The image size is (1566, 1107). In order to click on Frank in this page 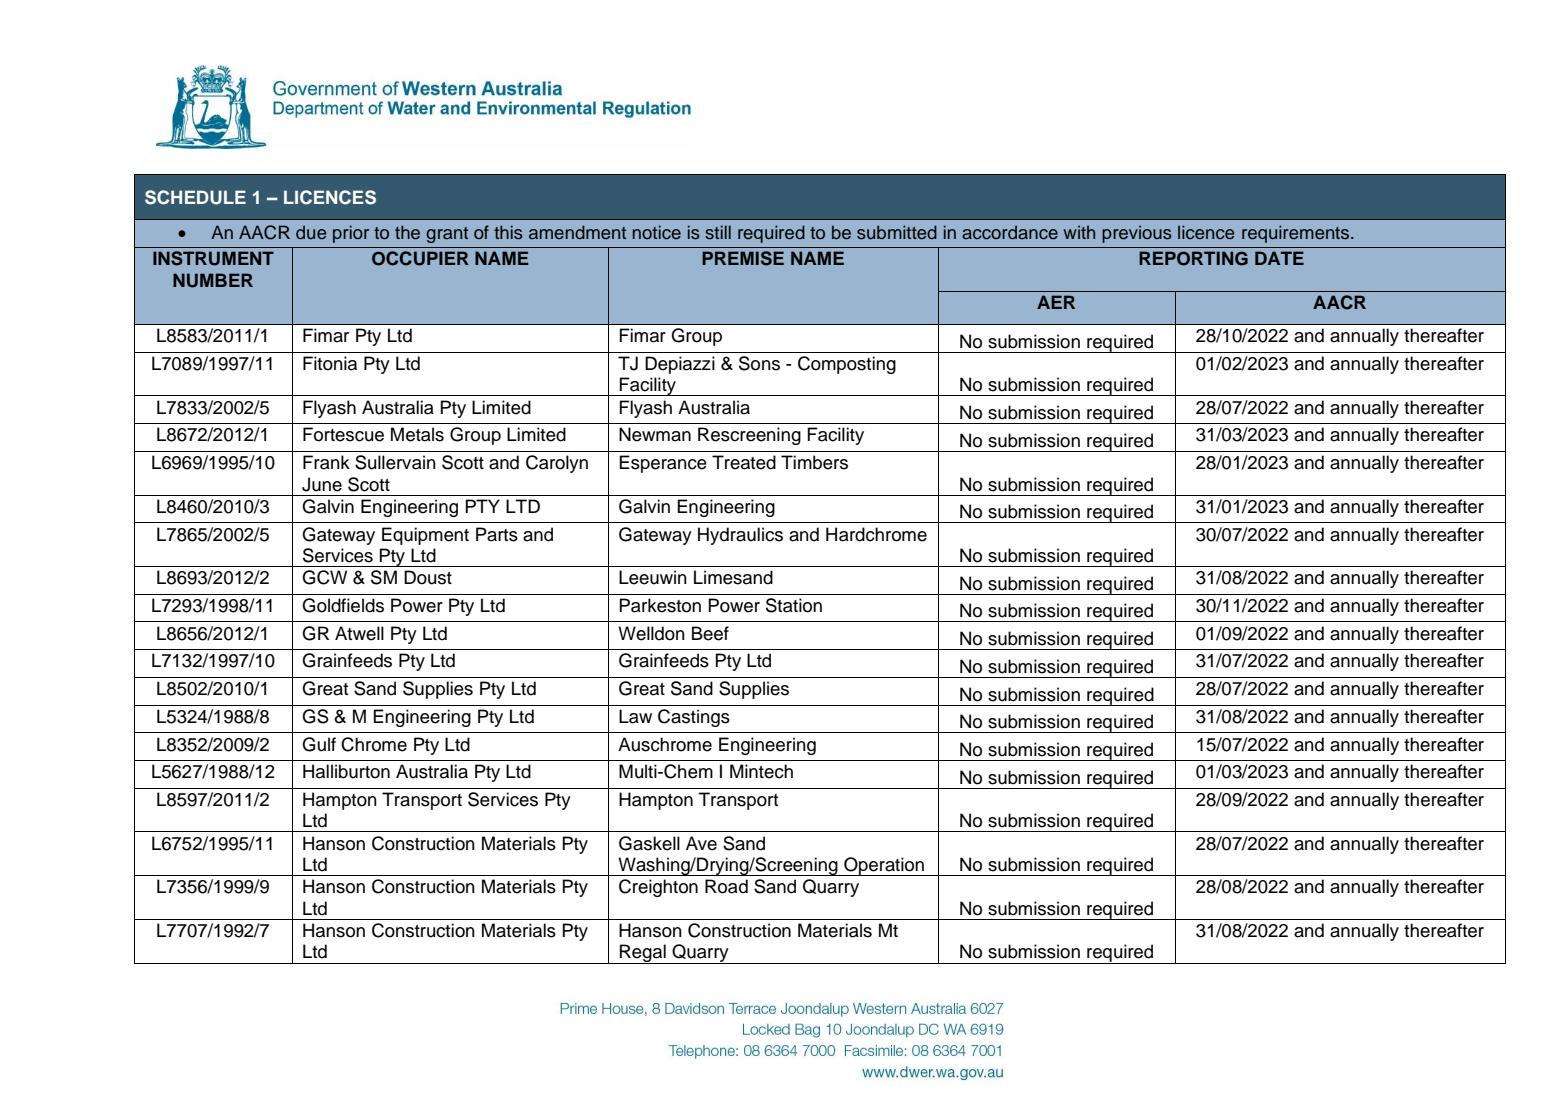, I will do `click(326, 462)`.
